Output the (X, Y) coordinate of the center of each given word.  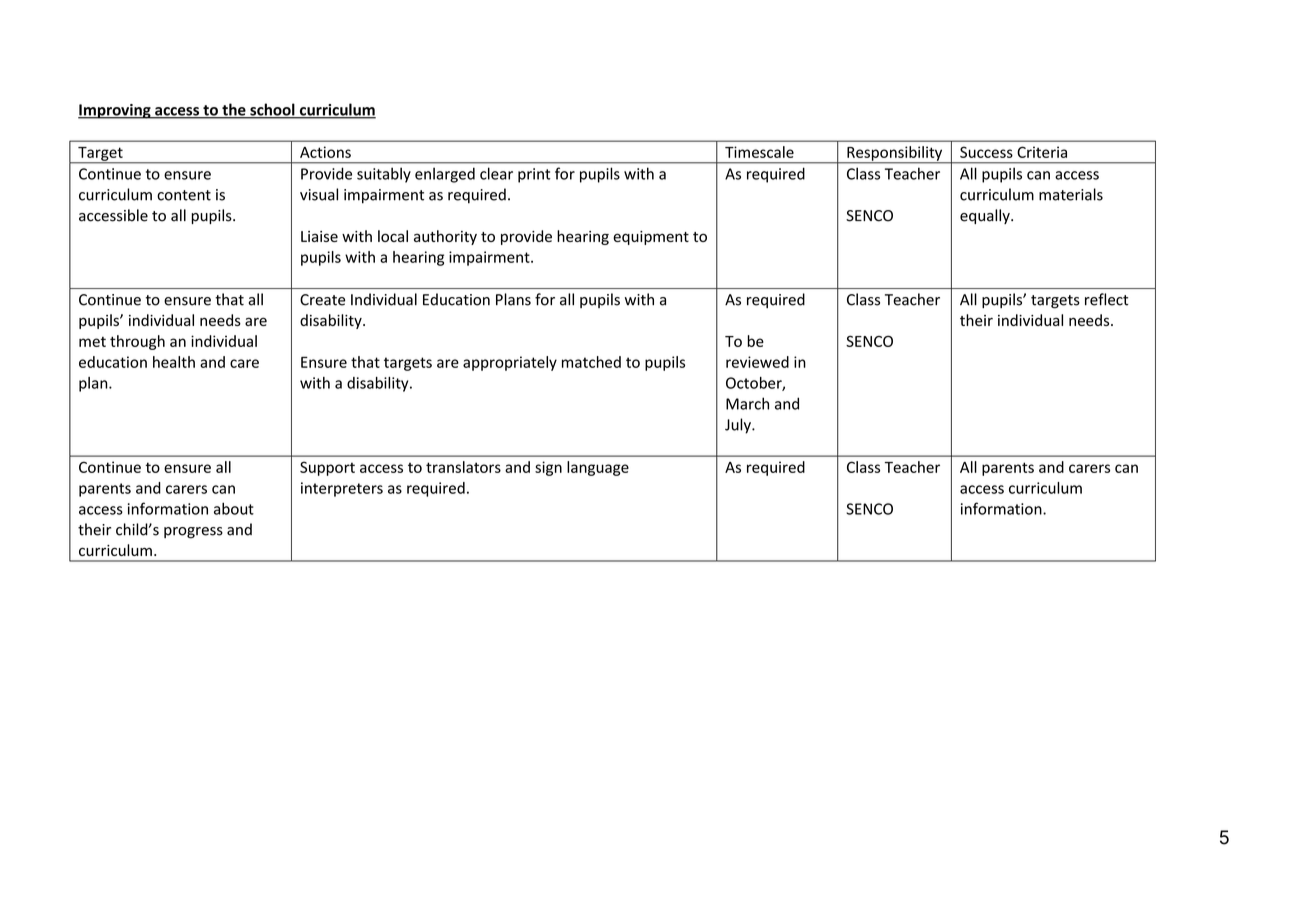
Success (986, 152)
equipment (651, 238)
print (534, 175)
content (184, 195)
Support (327, 468)
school (272, 110)
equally (986, 216)
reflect (1106, 299)
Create (322, 300)
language (598, 468)
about (234, 508)
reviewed (757, 362)
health (174, 362)
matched (591, 362)
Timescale (759, 152)
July (739, 426)
